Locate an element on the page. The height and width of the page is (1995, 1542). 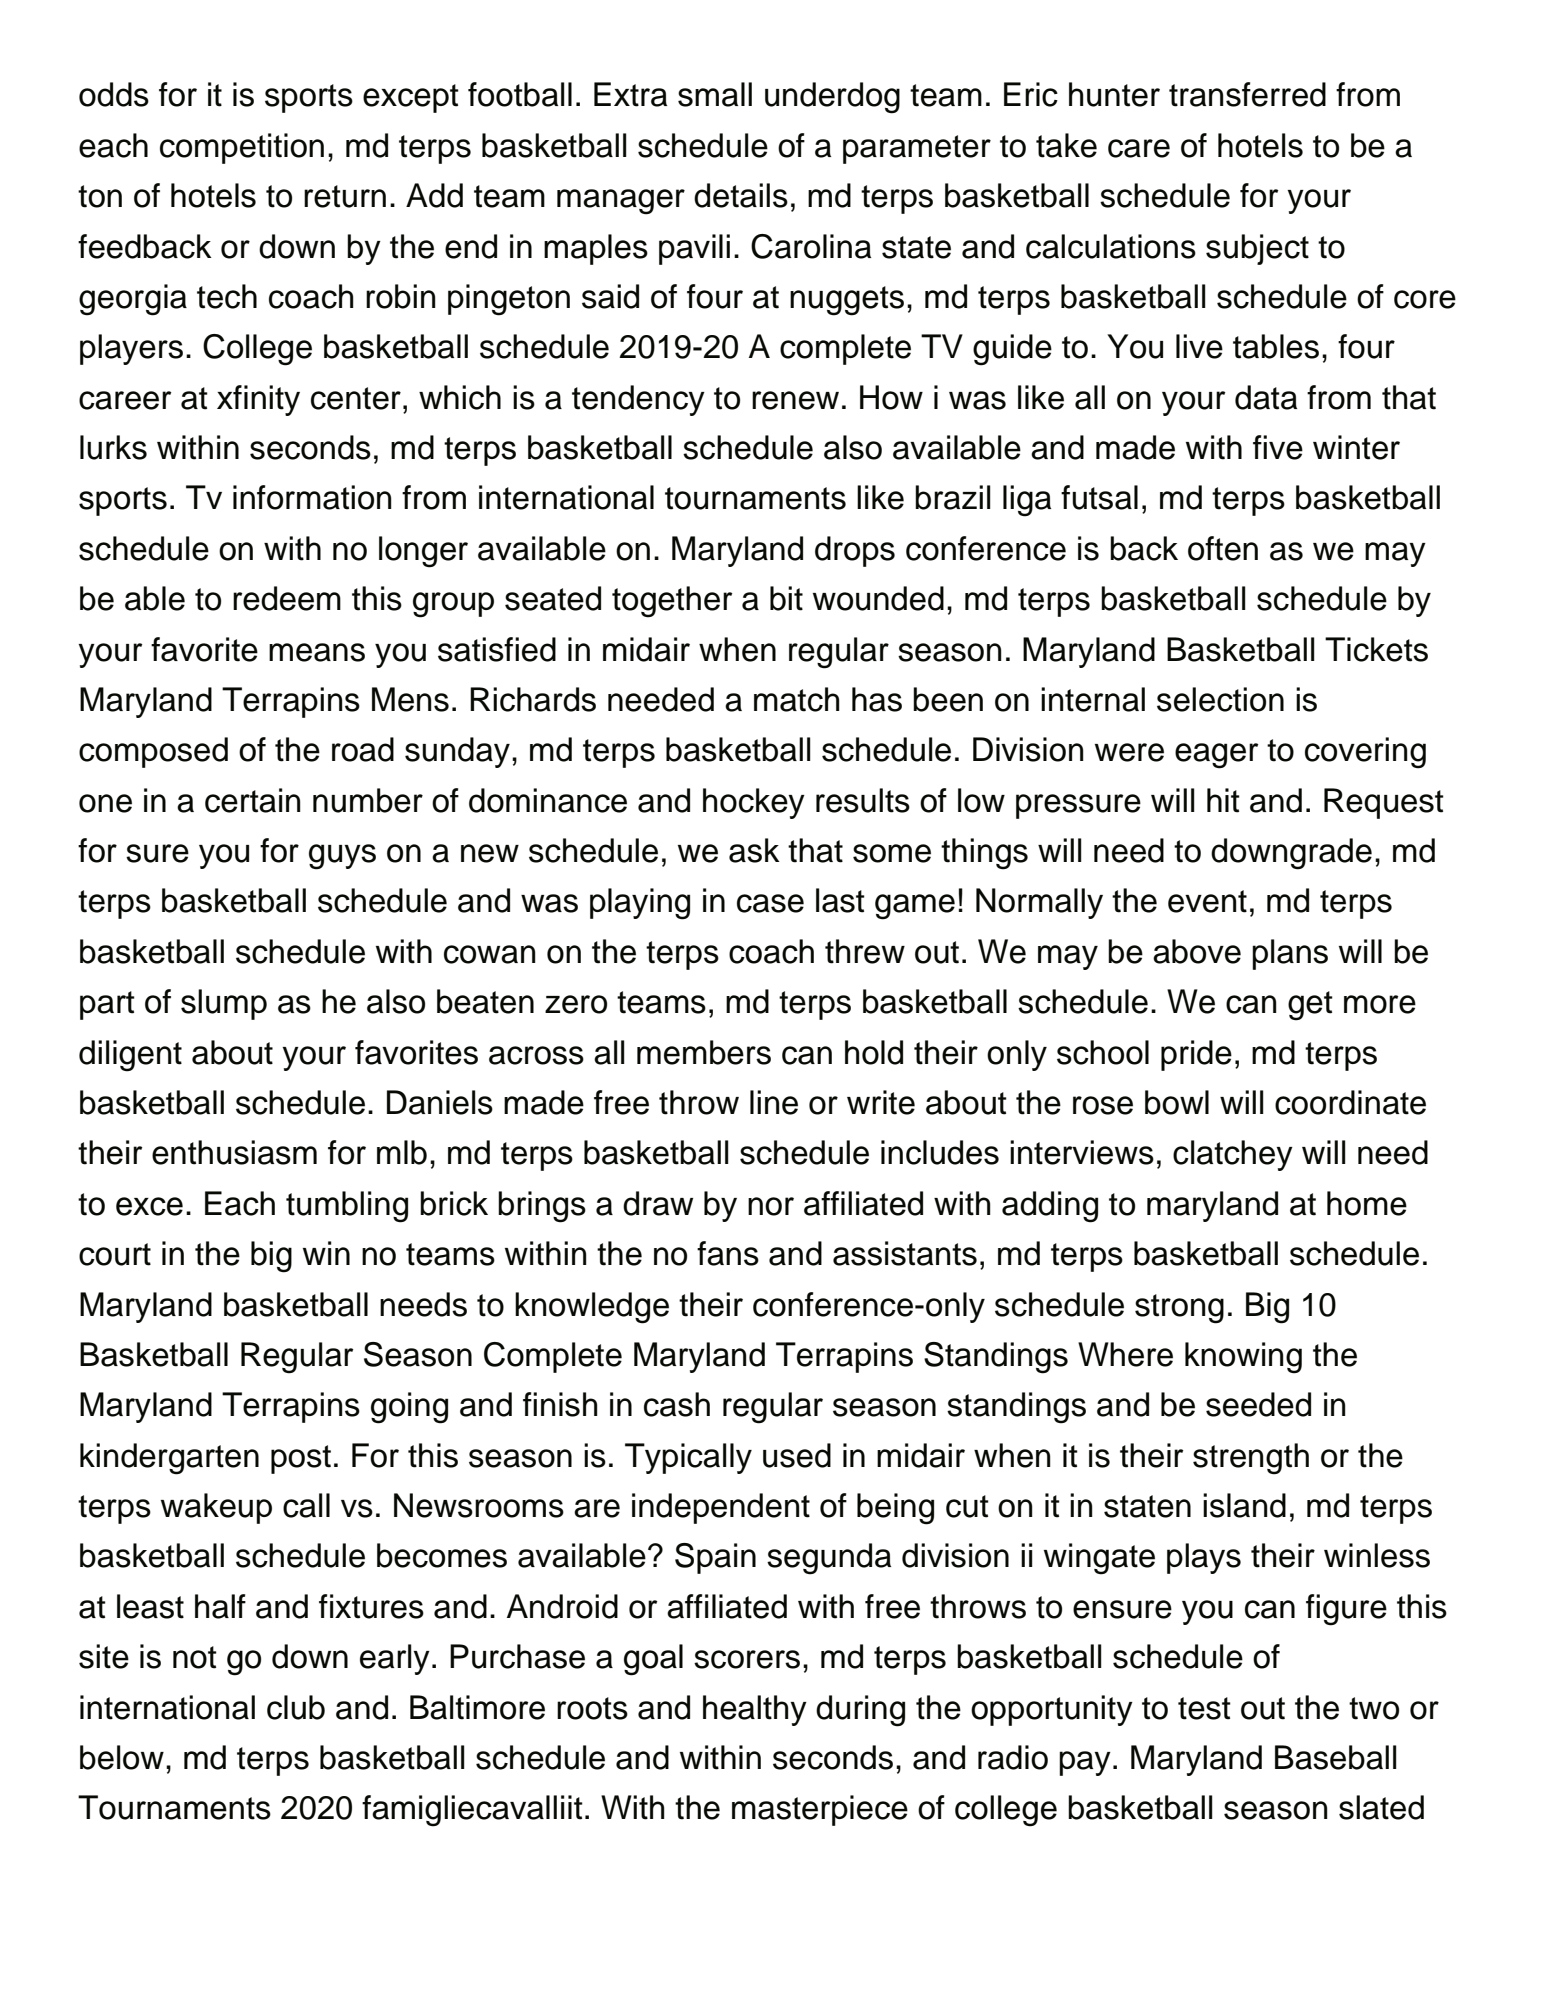
details is located at coordinates (741, 195).
